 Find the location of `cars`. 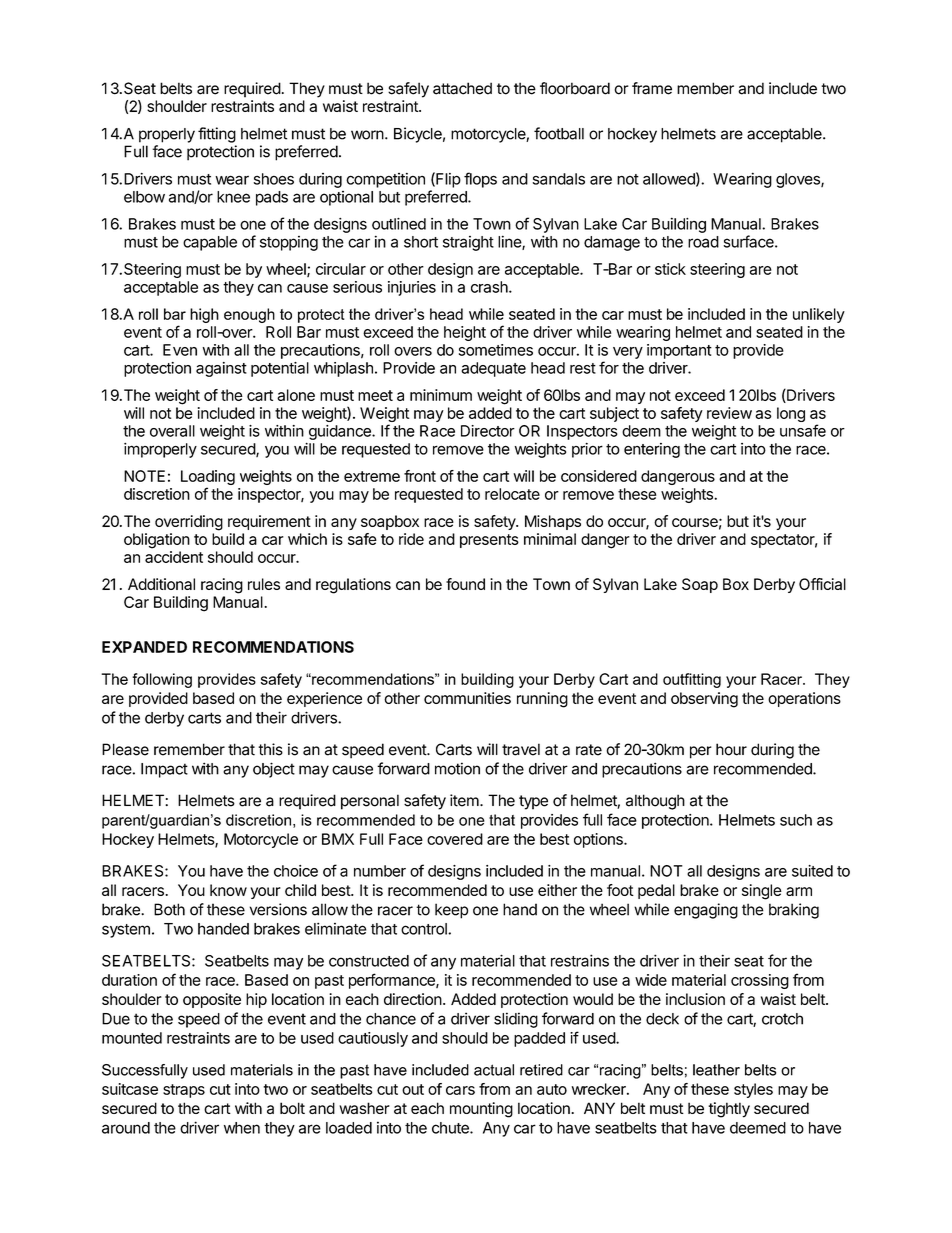

cars is located at coordinates (460, 1090).
